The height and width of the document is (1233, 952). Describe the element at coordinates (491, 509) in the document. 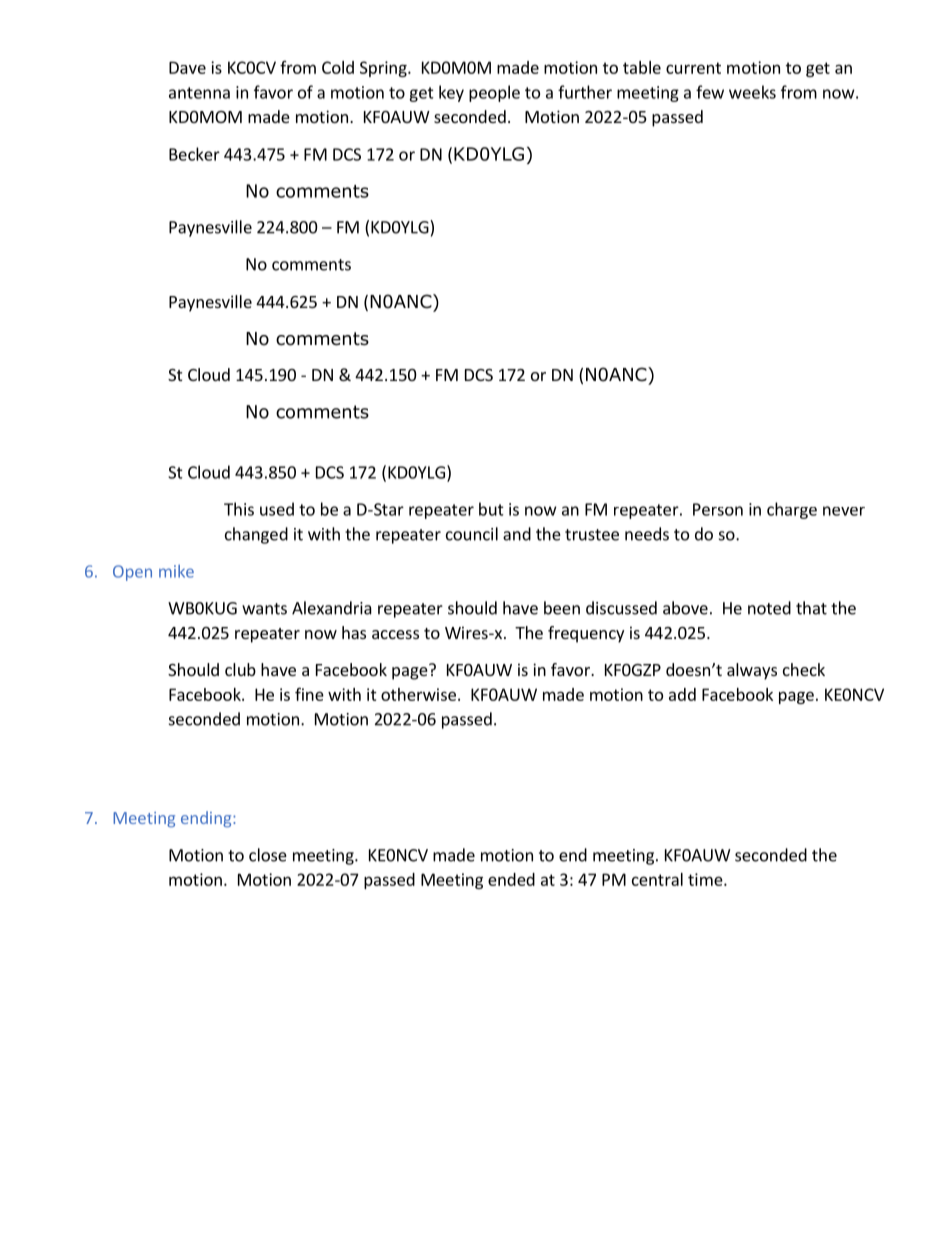

I see `but` at that location.
